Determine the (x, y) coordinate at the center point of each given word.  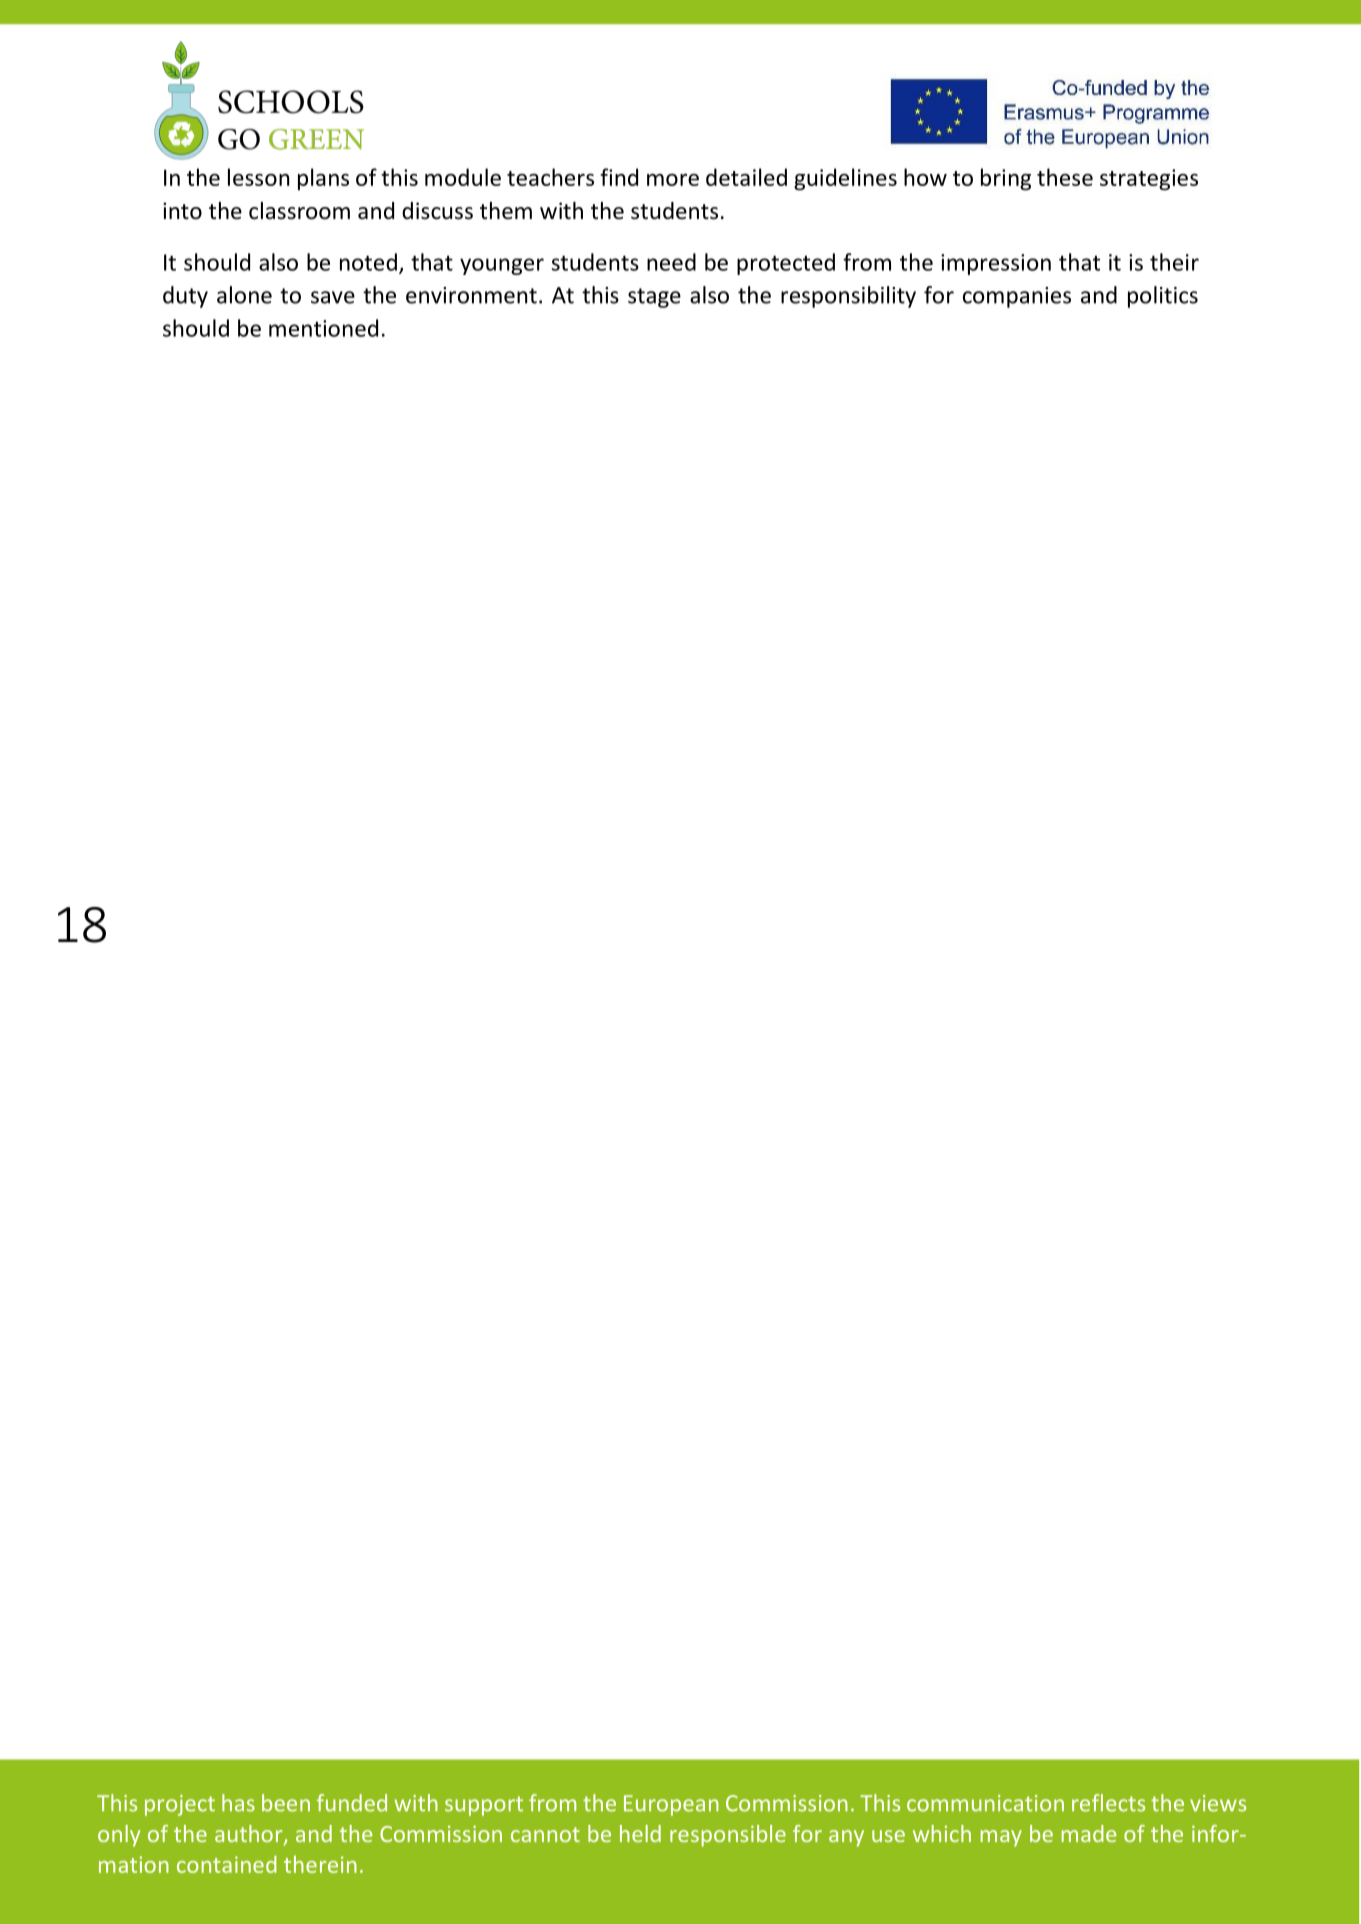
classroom (299, 211)
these (1065, 177)
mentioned (323, 328)
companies (1017, 297)
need (671, 262)
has (238, 1803)
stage (654, 298)
